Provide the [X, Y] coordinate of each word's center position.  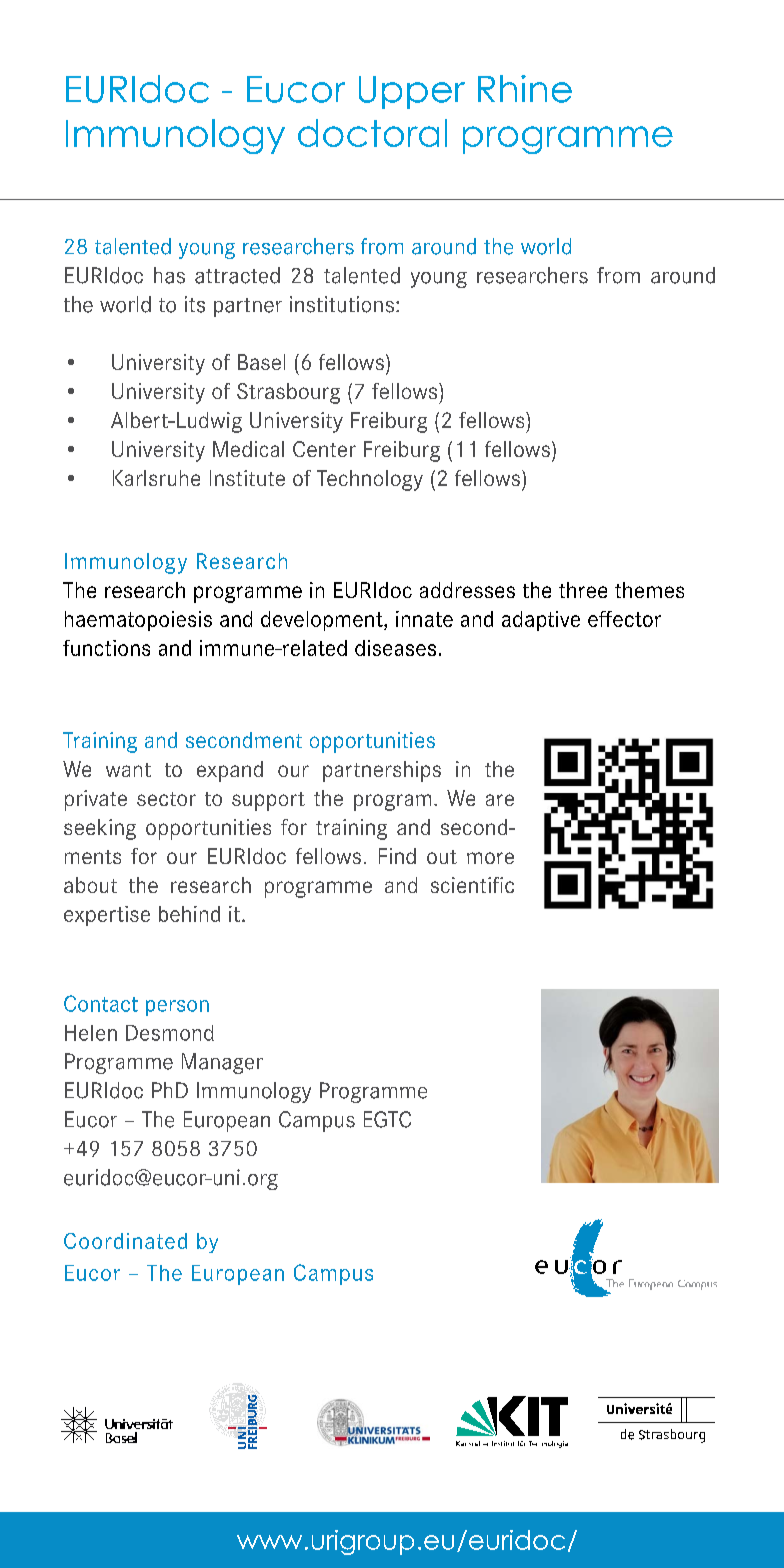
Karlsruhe [156, 478]
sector [166, 799]
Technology [370, 480]
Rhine [525, 89]
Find [397, 856]
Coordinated [125, 1241]
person [177, 1008]
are [500, 800]
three [583, 590]
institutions [342, 304]
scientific [472, 885]
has [169, 275]
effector [624, 619]
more [490, 858]
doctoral [372, 133]
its [195, 304]
